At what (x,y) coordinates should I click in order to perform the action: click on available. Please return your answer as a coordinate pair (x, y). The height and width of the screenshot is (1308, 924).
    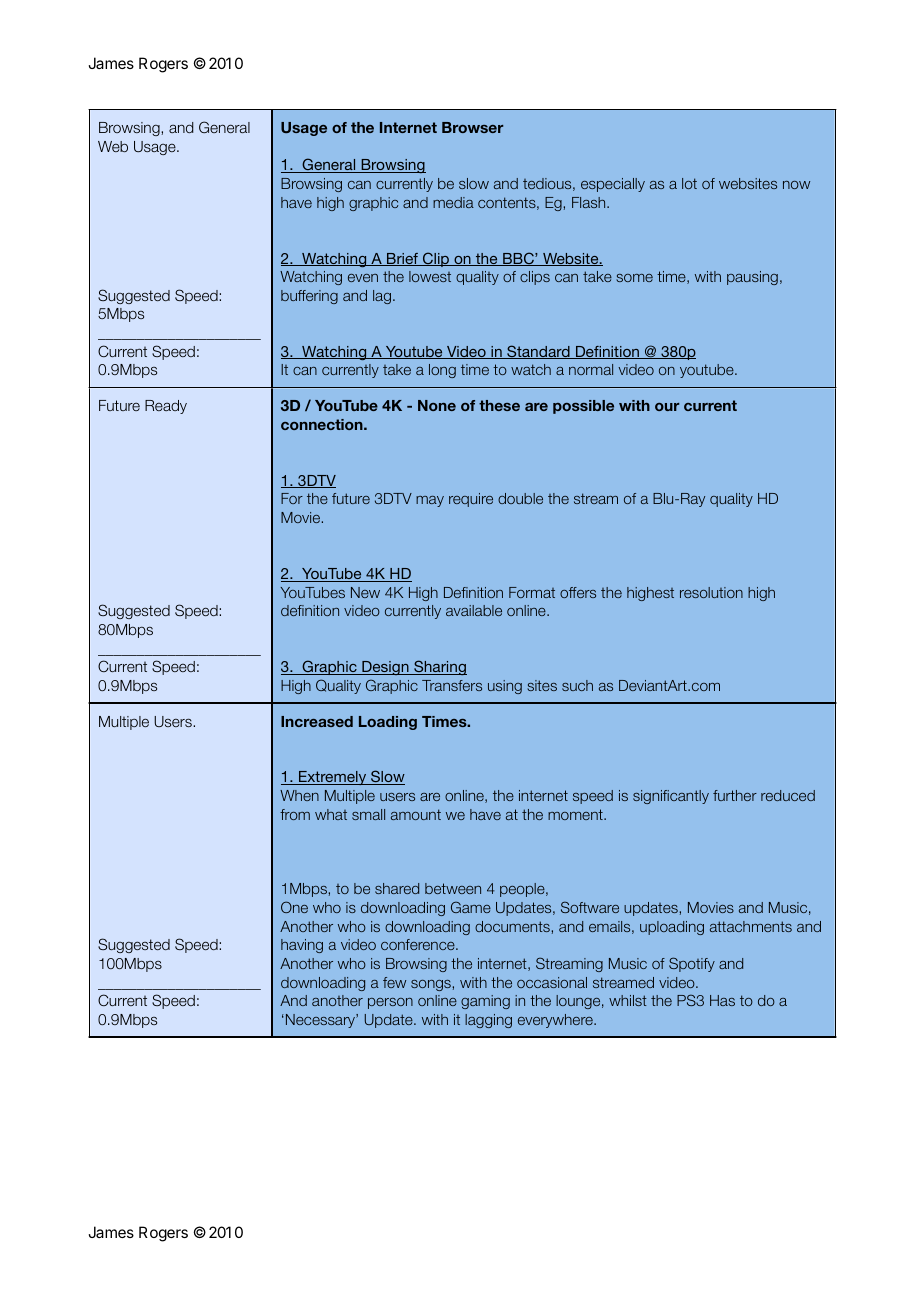
    Looking at the image, I should click on (474, 610).
